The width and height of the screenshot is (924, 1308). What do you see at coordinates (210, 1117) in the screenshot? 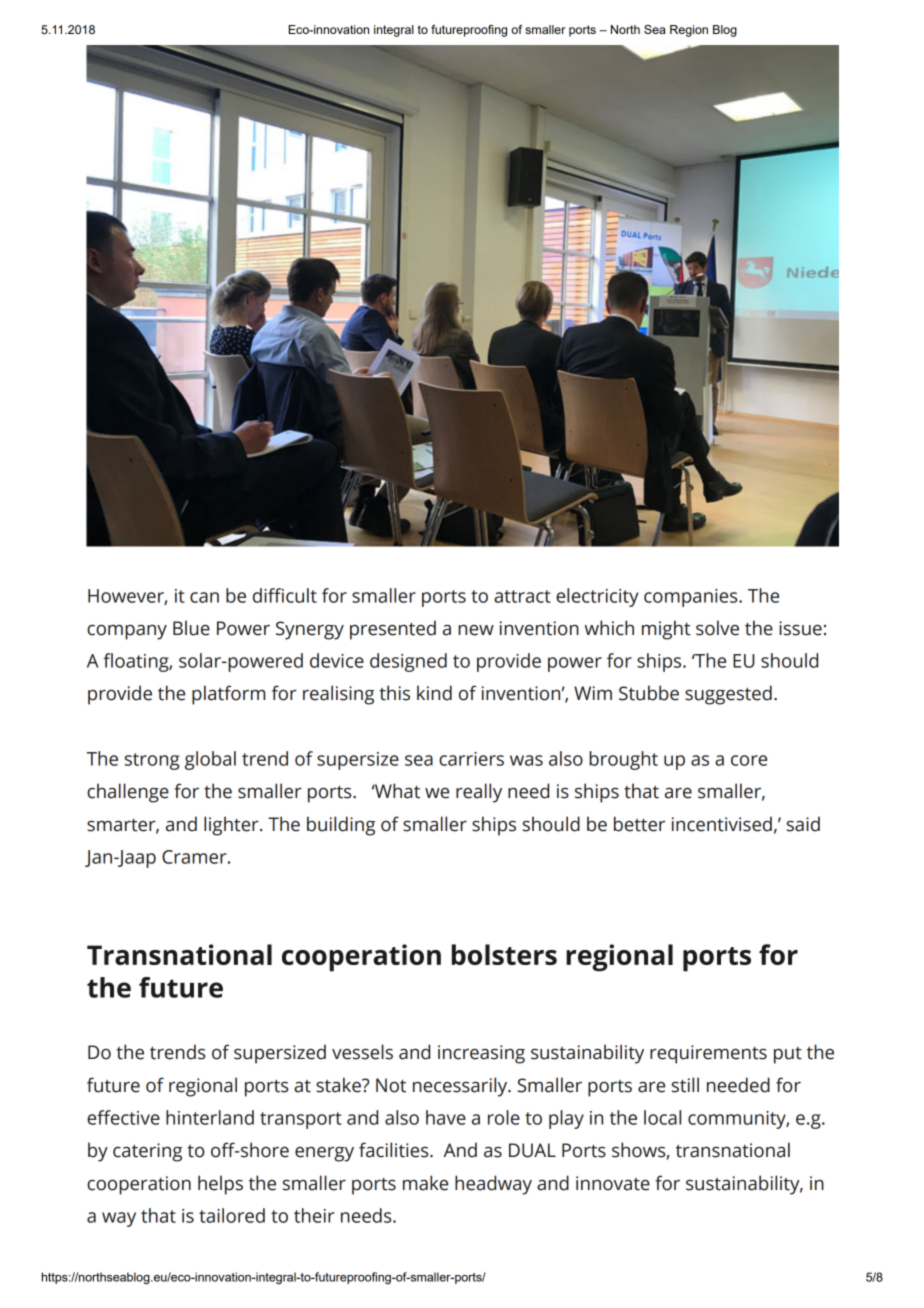
I see `hinterland` at bounding box center [210, 1117].
